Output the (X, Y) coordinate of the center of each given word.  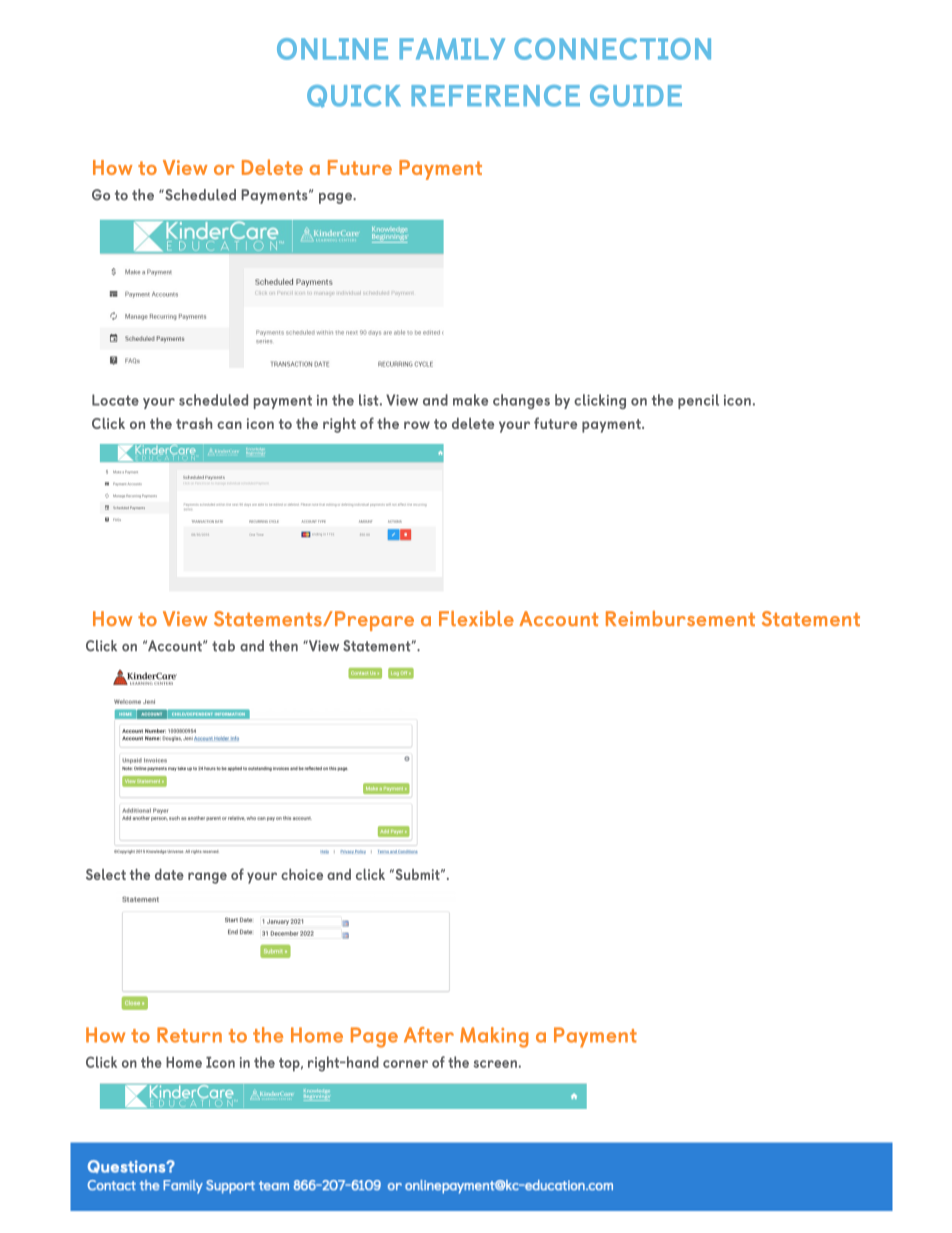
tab (223, 646)
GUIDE (636, 96)
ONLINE (332, 49)
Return (189, 1035)
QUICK (354, 96)
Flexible (476, 618)
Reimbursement (680, 619)
